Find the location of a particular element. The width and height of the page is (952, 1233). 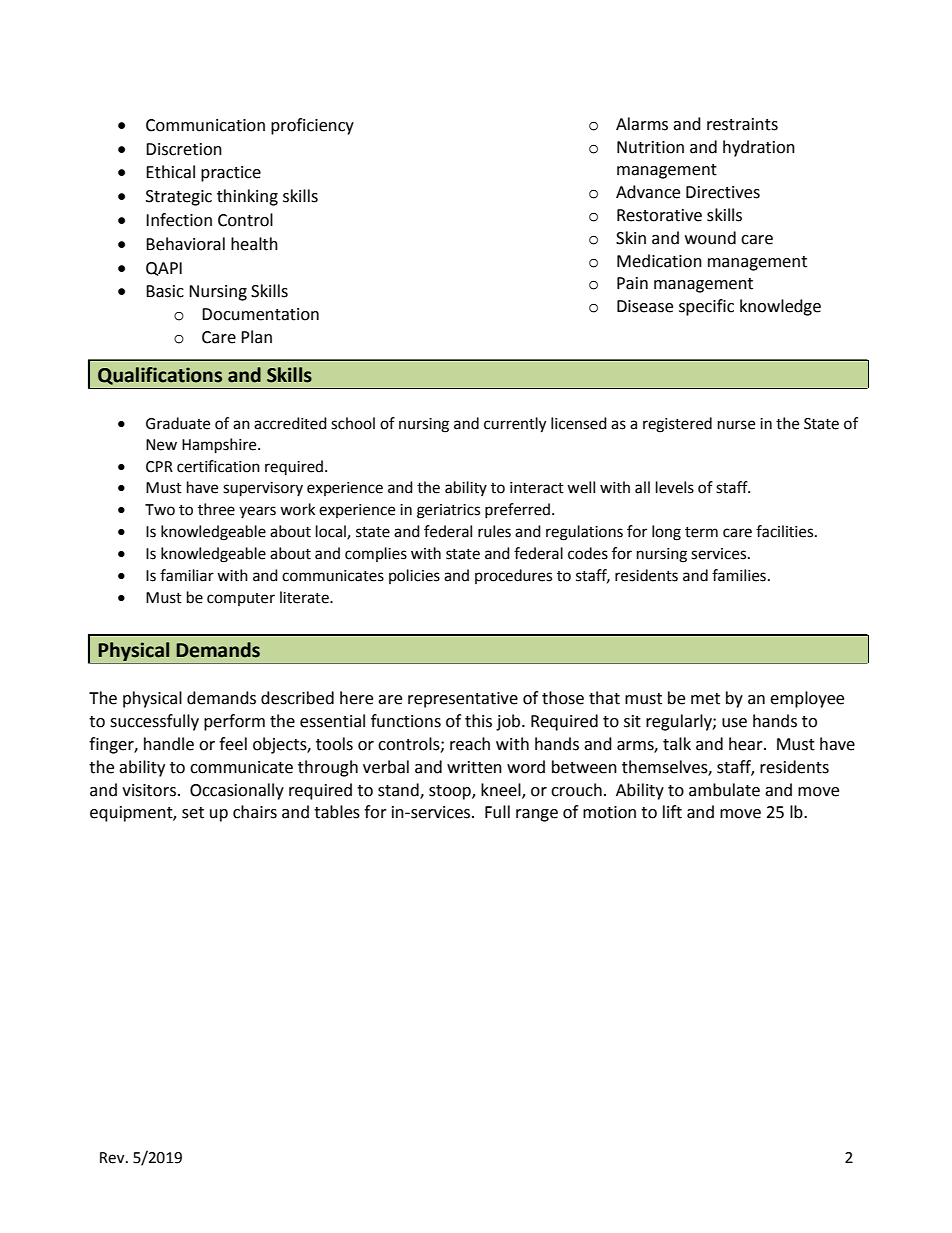

lift is located at coordinates (672, 812).
